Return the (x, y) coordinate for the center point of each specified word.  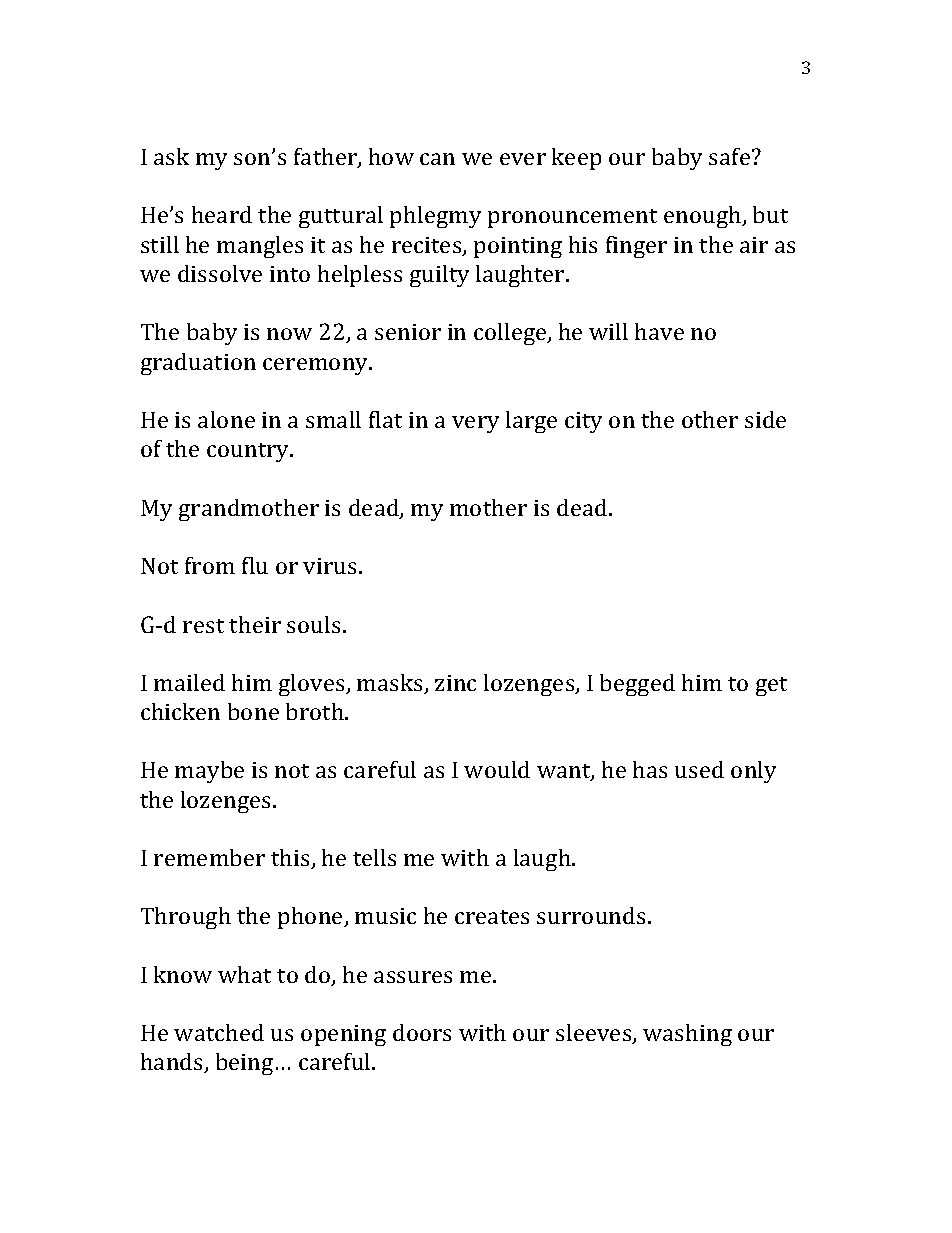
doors (422, 1032)
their (255, 624)
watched (219, 1032)
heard (222, 214)
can (437, 159)
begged (637, 685)
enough (704, 217)
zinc (455, 683)
